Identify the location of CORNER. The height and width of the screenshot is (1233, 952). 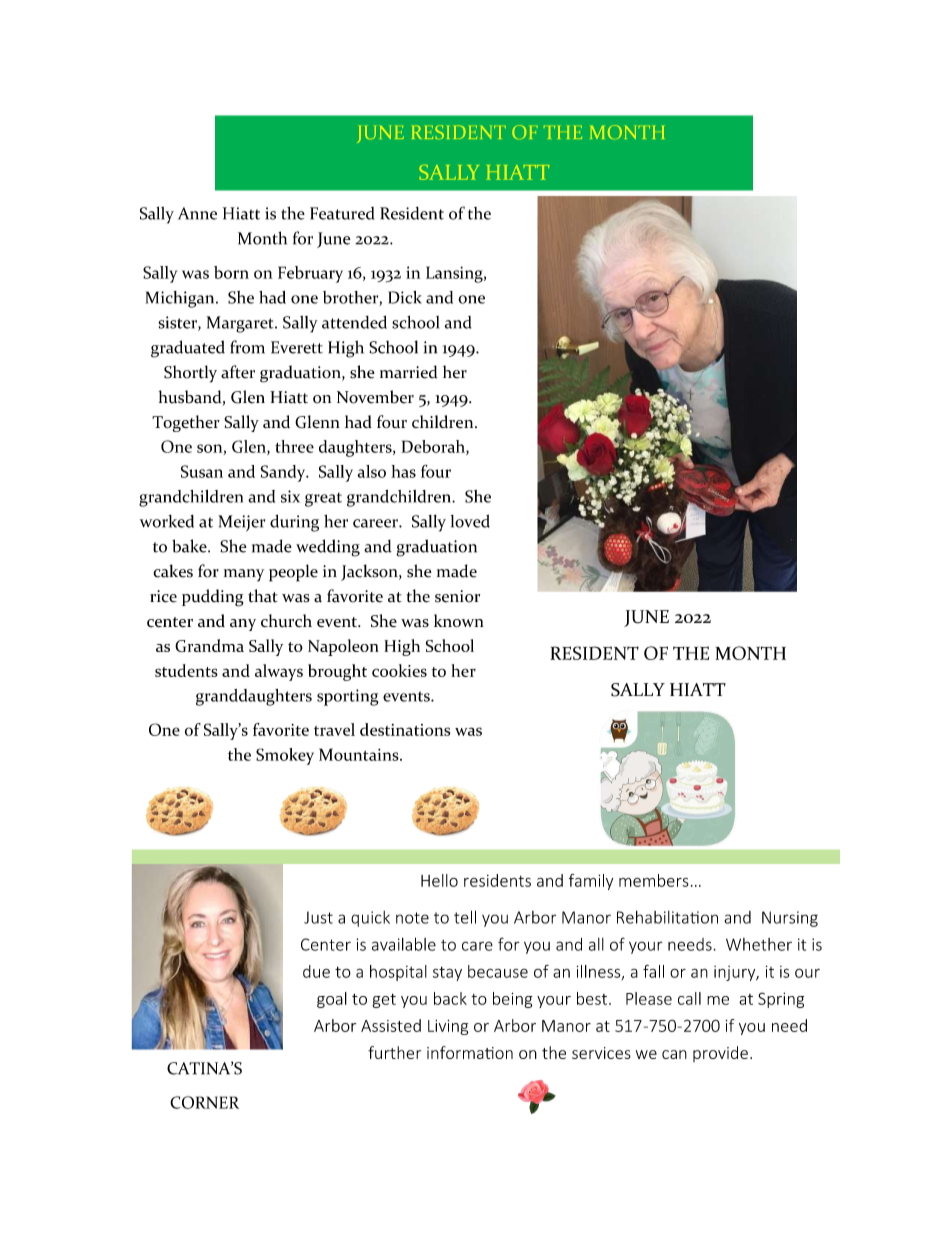
(204, 1102).
